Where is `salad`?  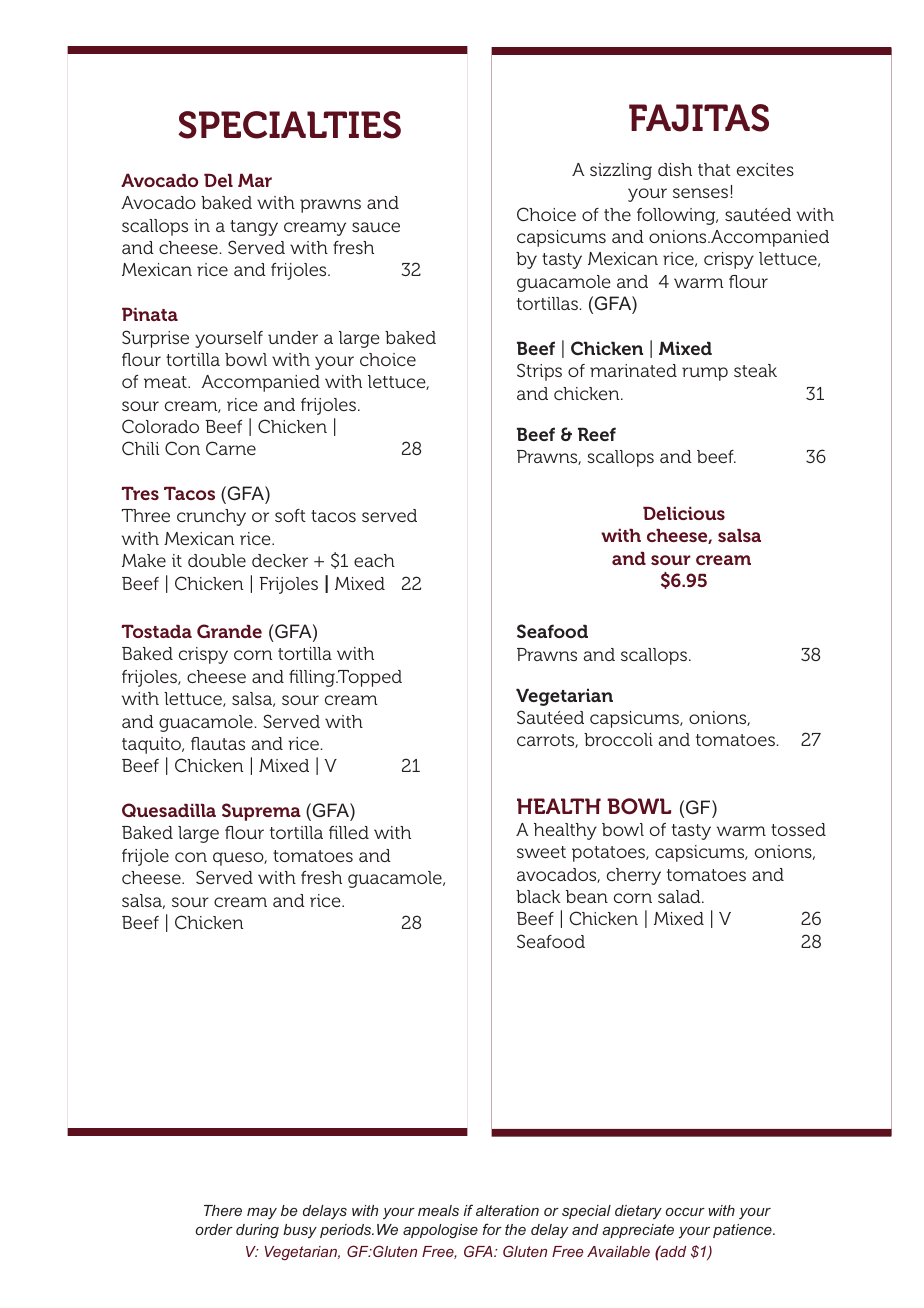
salad is located at coordinates (680, 896).
